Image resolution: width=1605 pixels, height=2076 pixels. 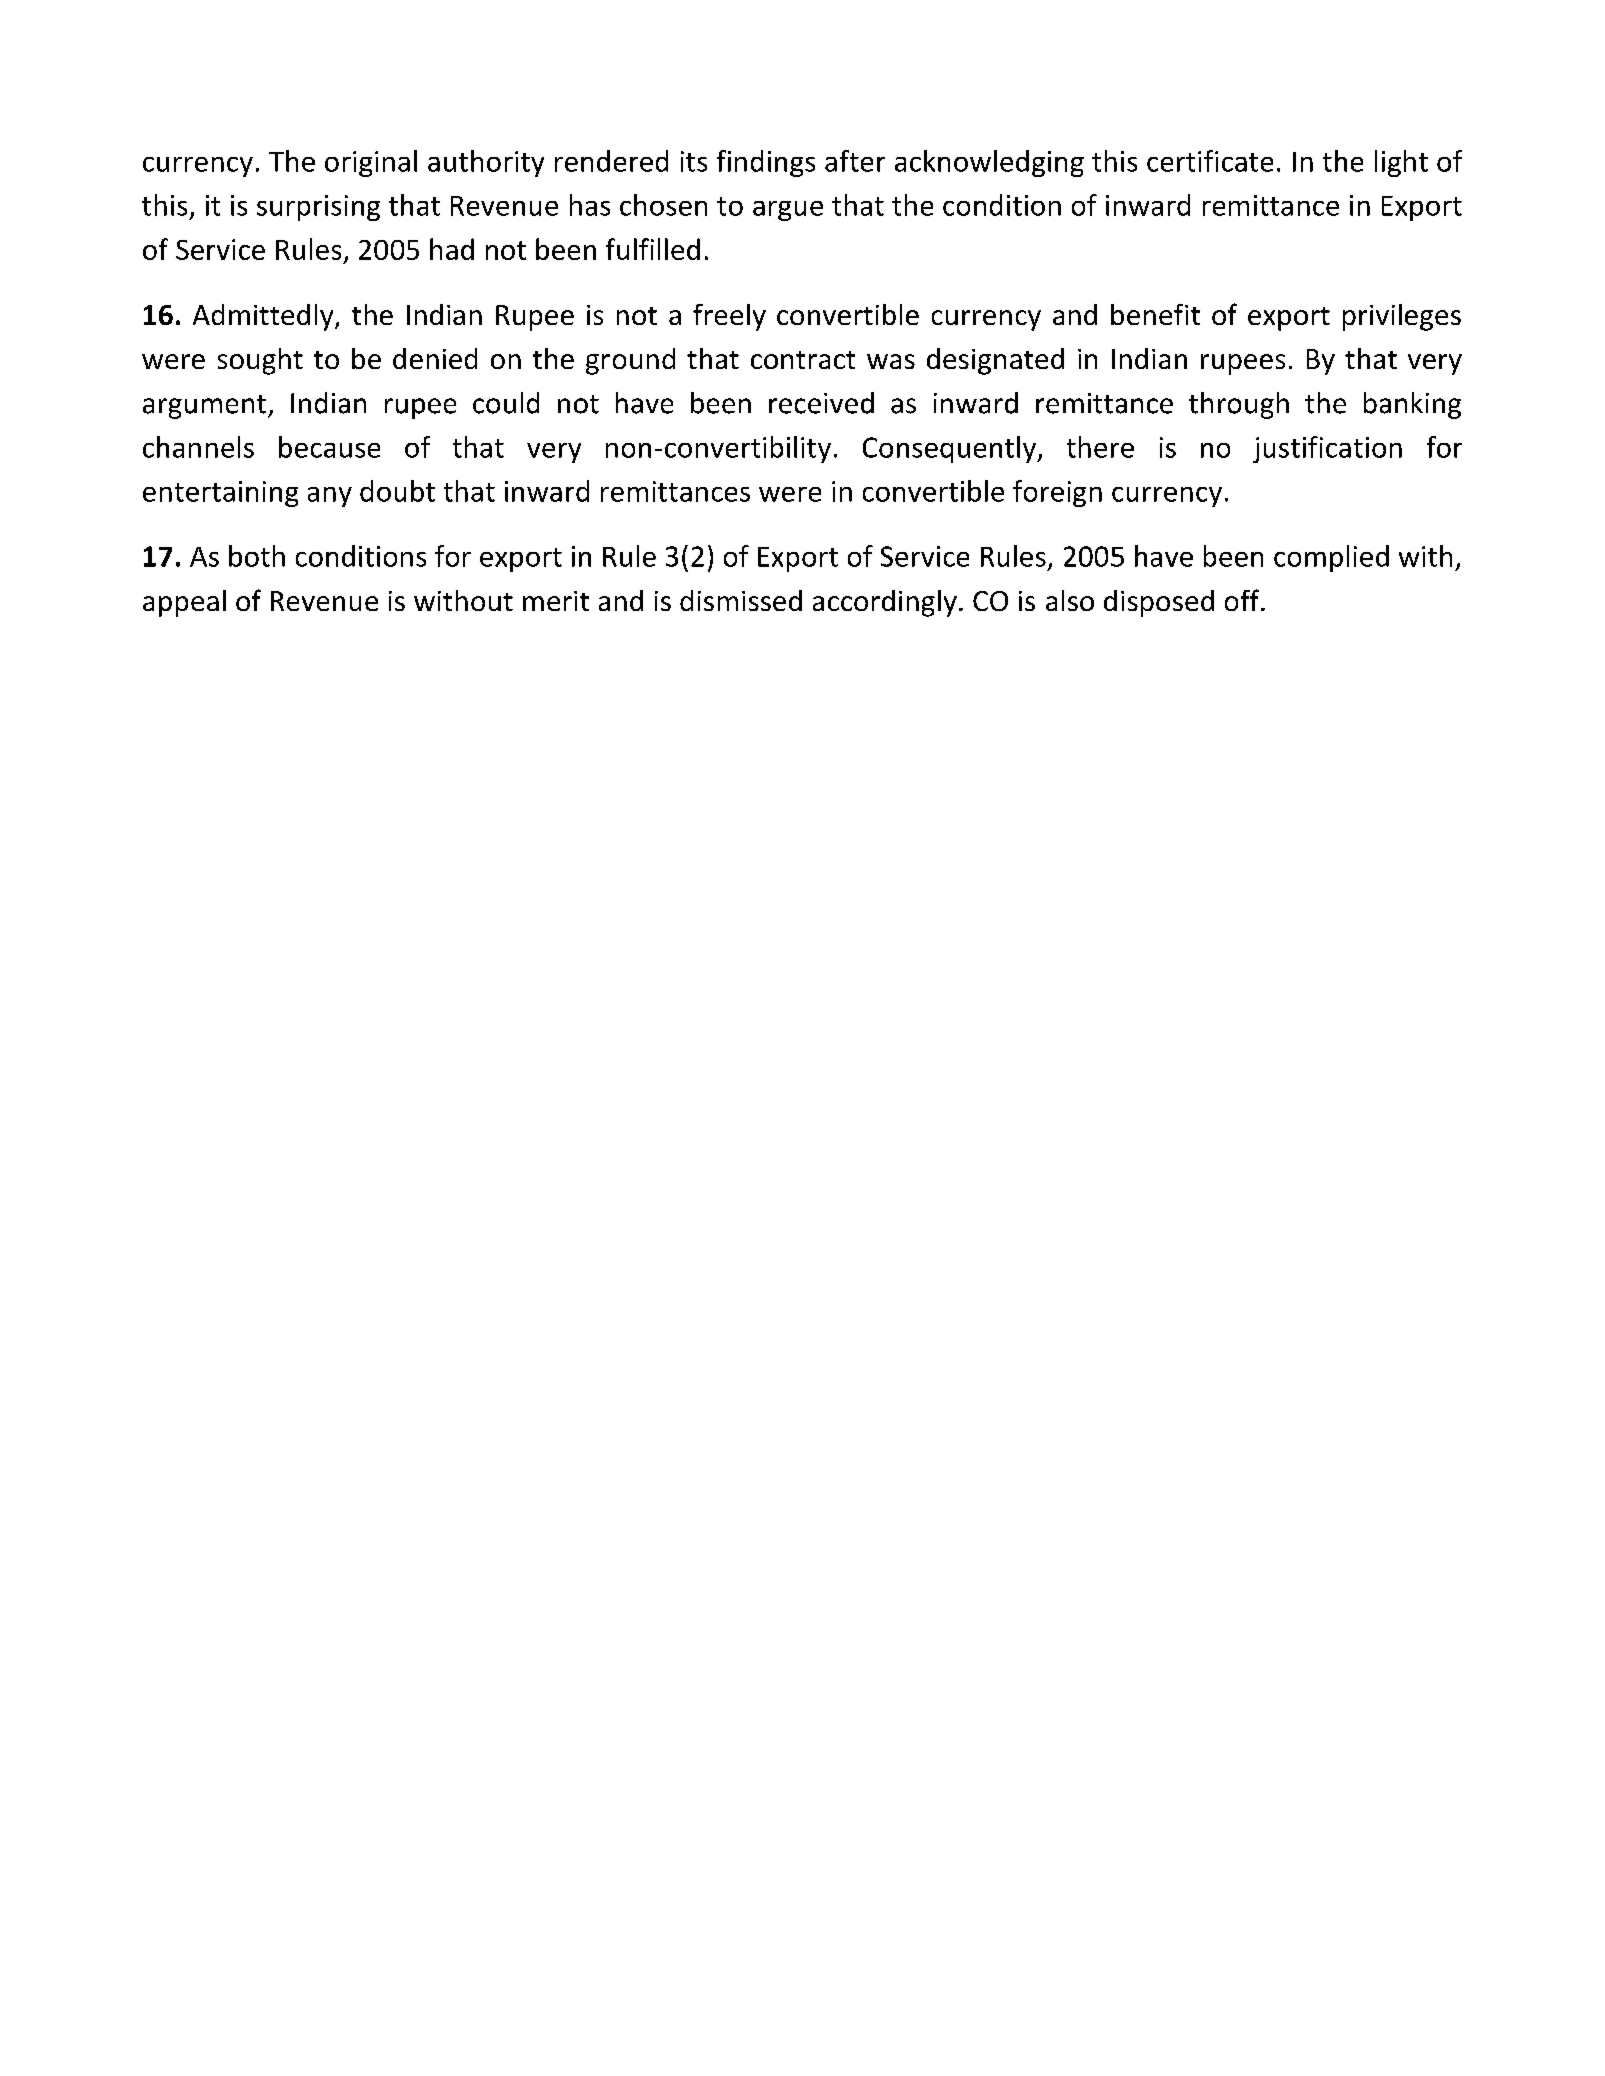 What do you see at coordinates (371, 163) in the screenshot?
I see `original` at bounding box center [371, 163].
